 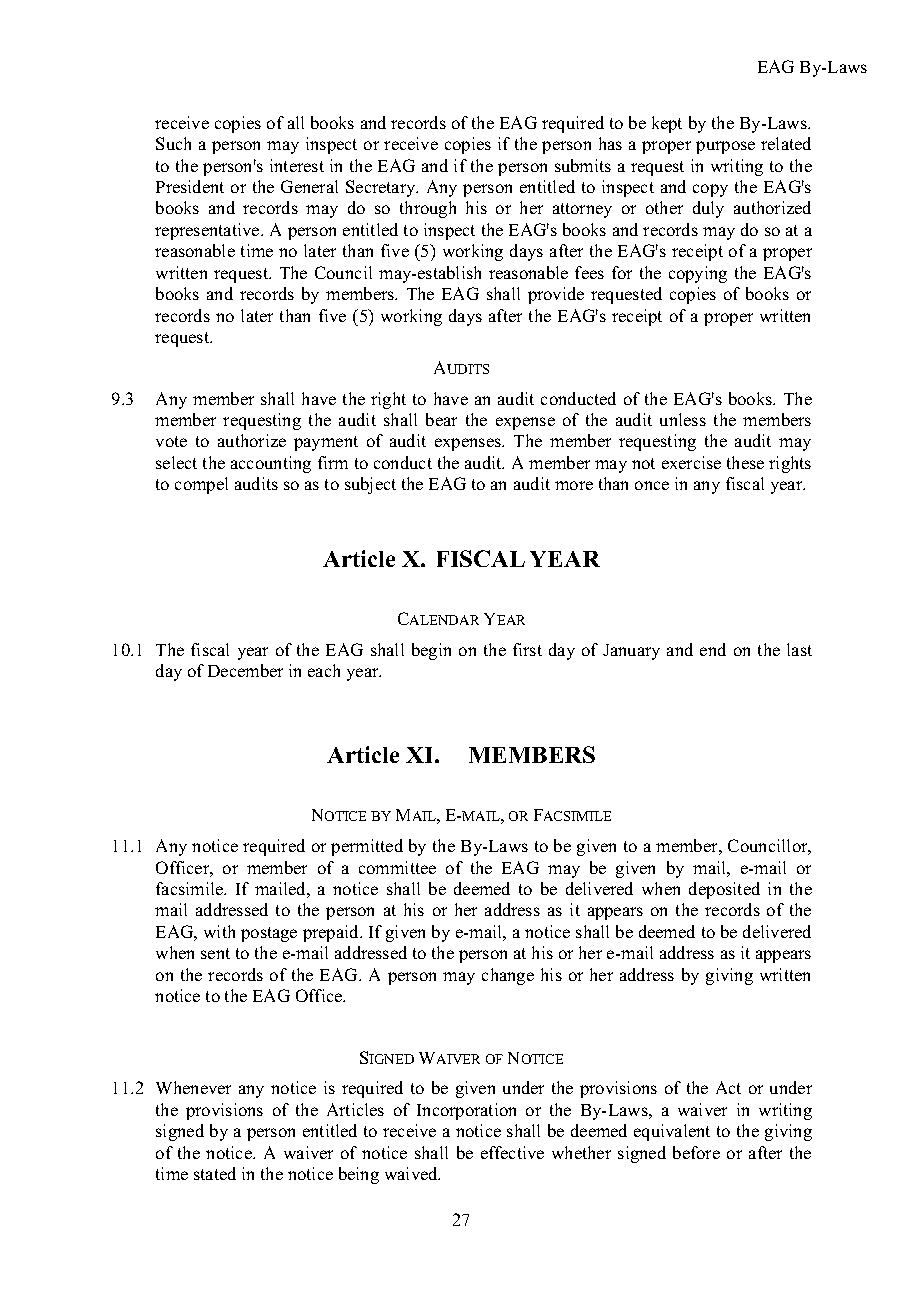 I want to click on accounting, so click(x=271, y=464).
